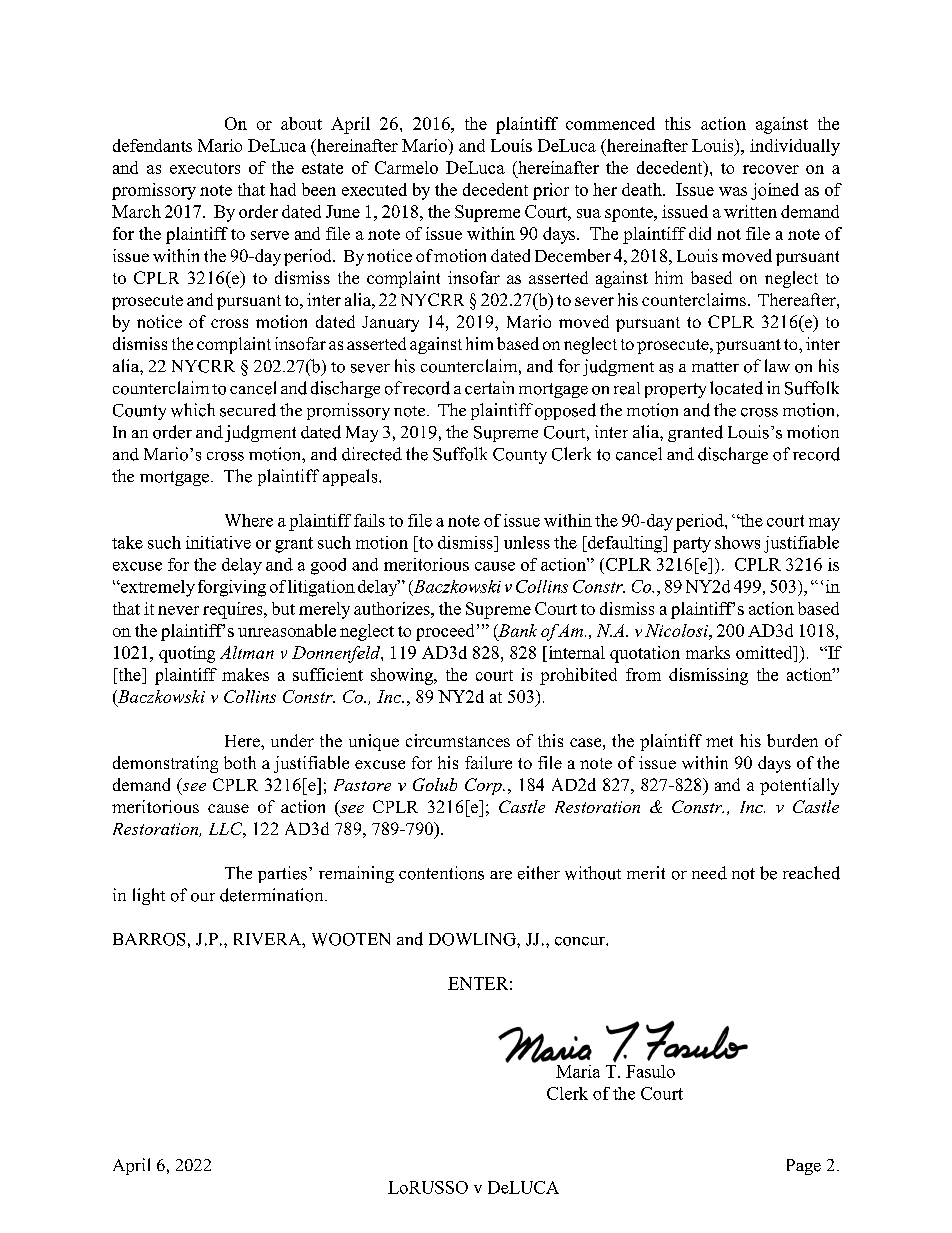  What do you see at coordinates (351, 939) in the image?
I see `WOOTEN` at bounding box center [351, 939].
